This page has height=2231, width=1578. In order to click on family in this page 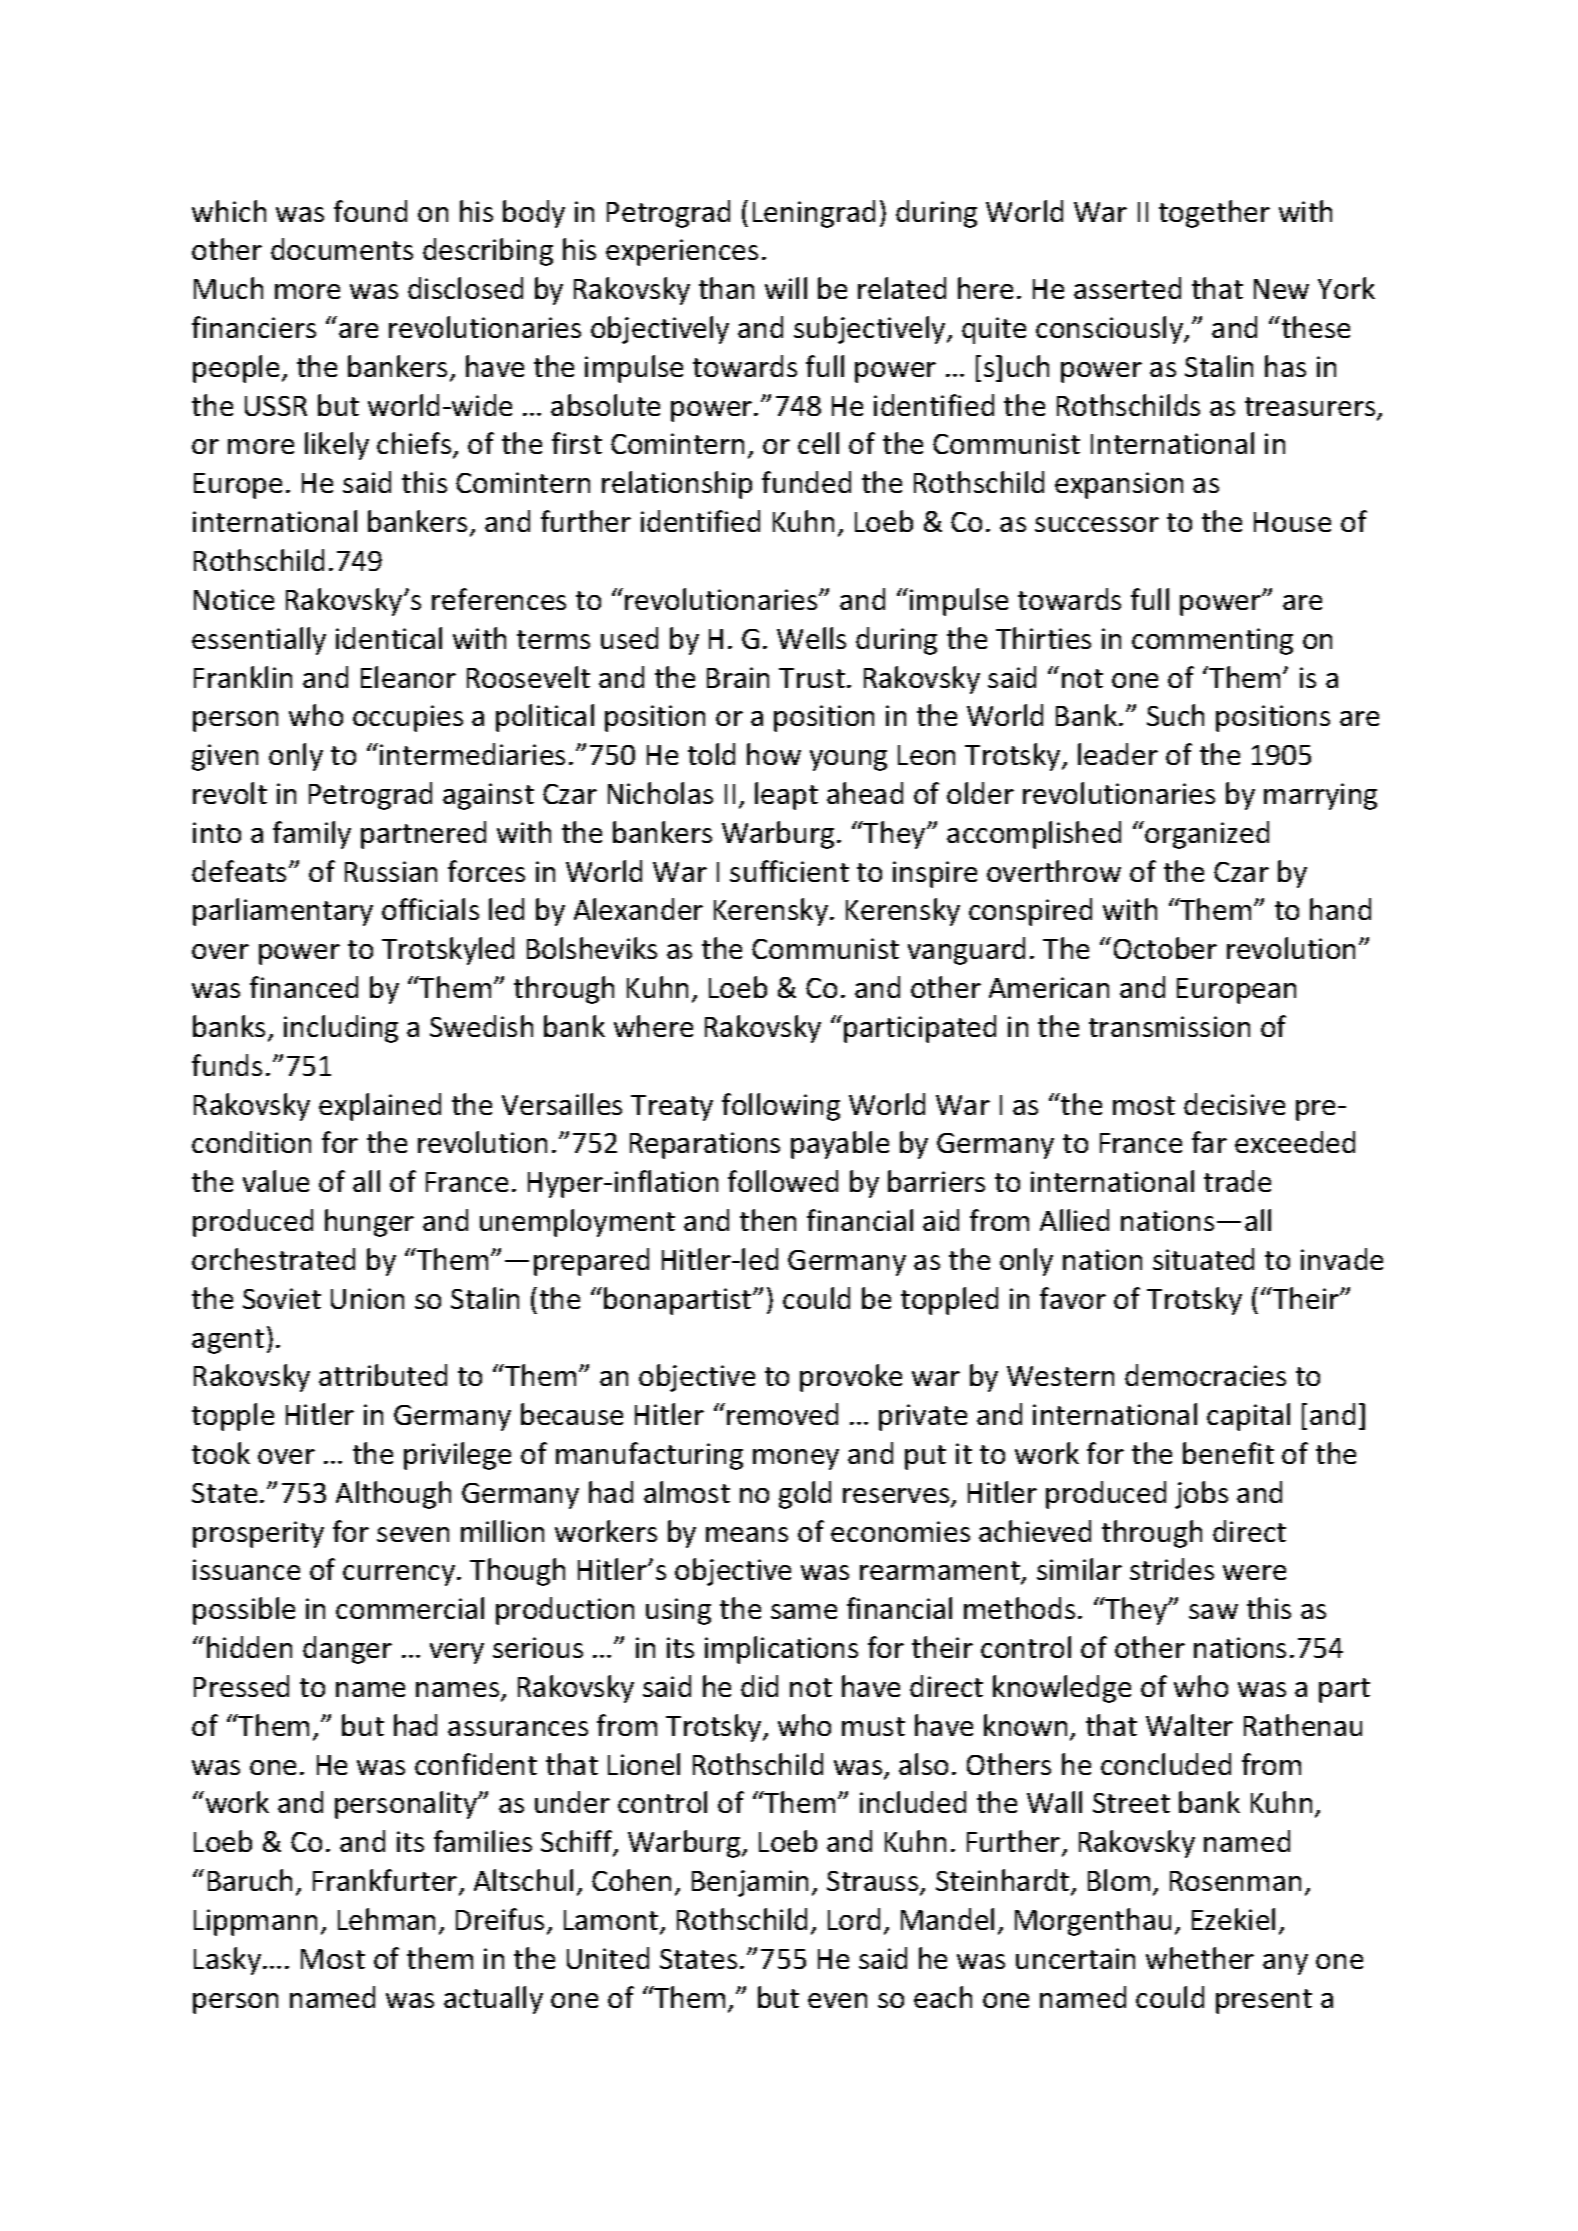, I will do `click(312, 835)`.
